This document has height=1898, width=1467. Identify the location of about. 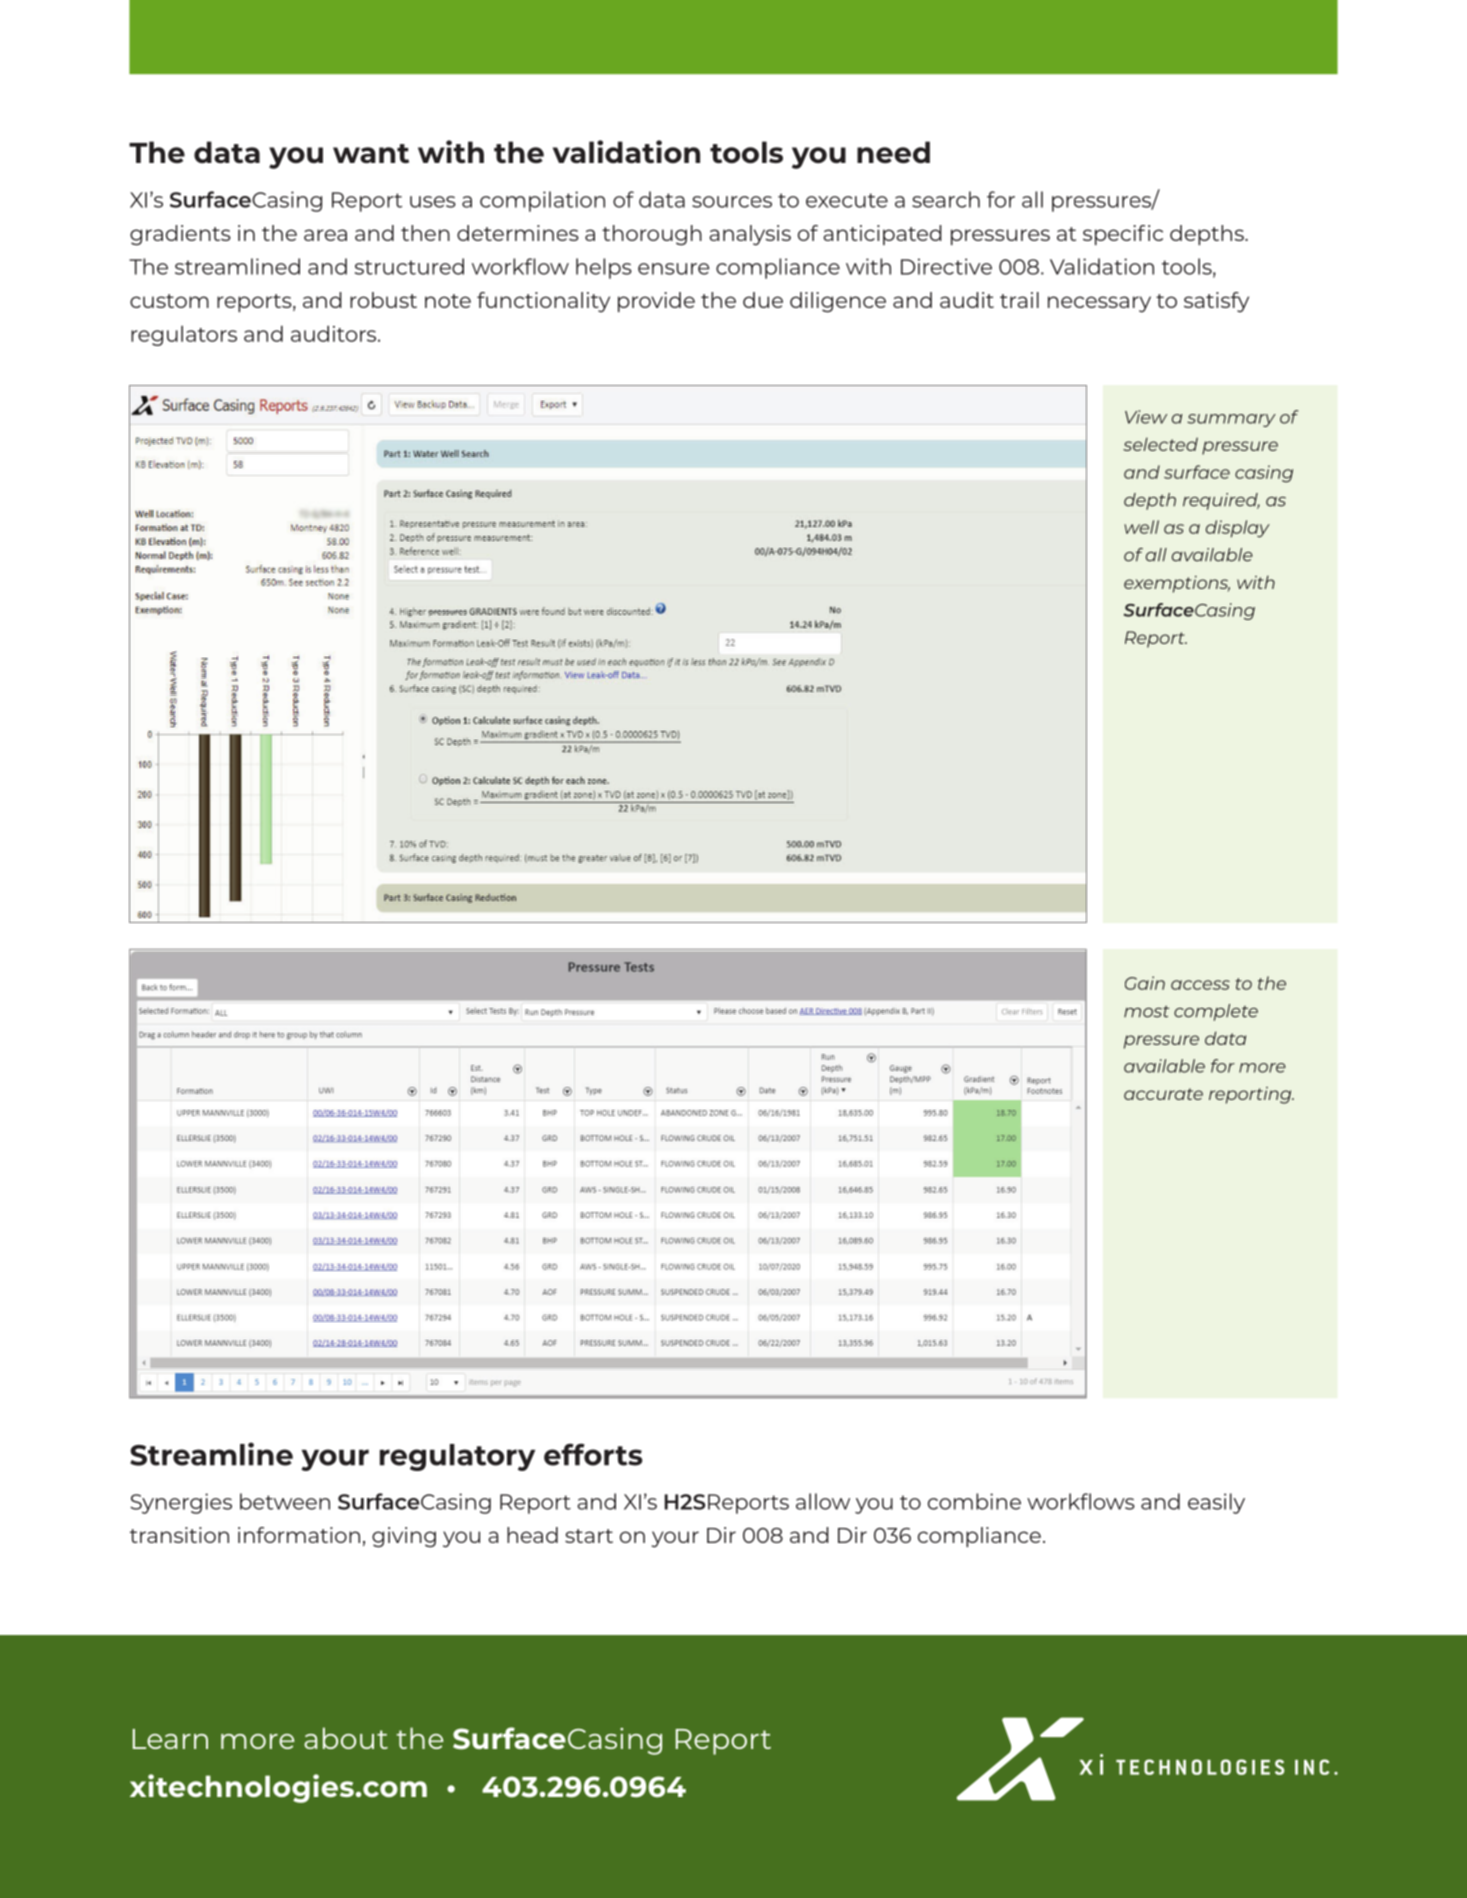
(346, 1738).
